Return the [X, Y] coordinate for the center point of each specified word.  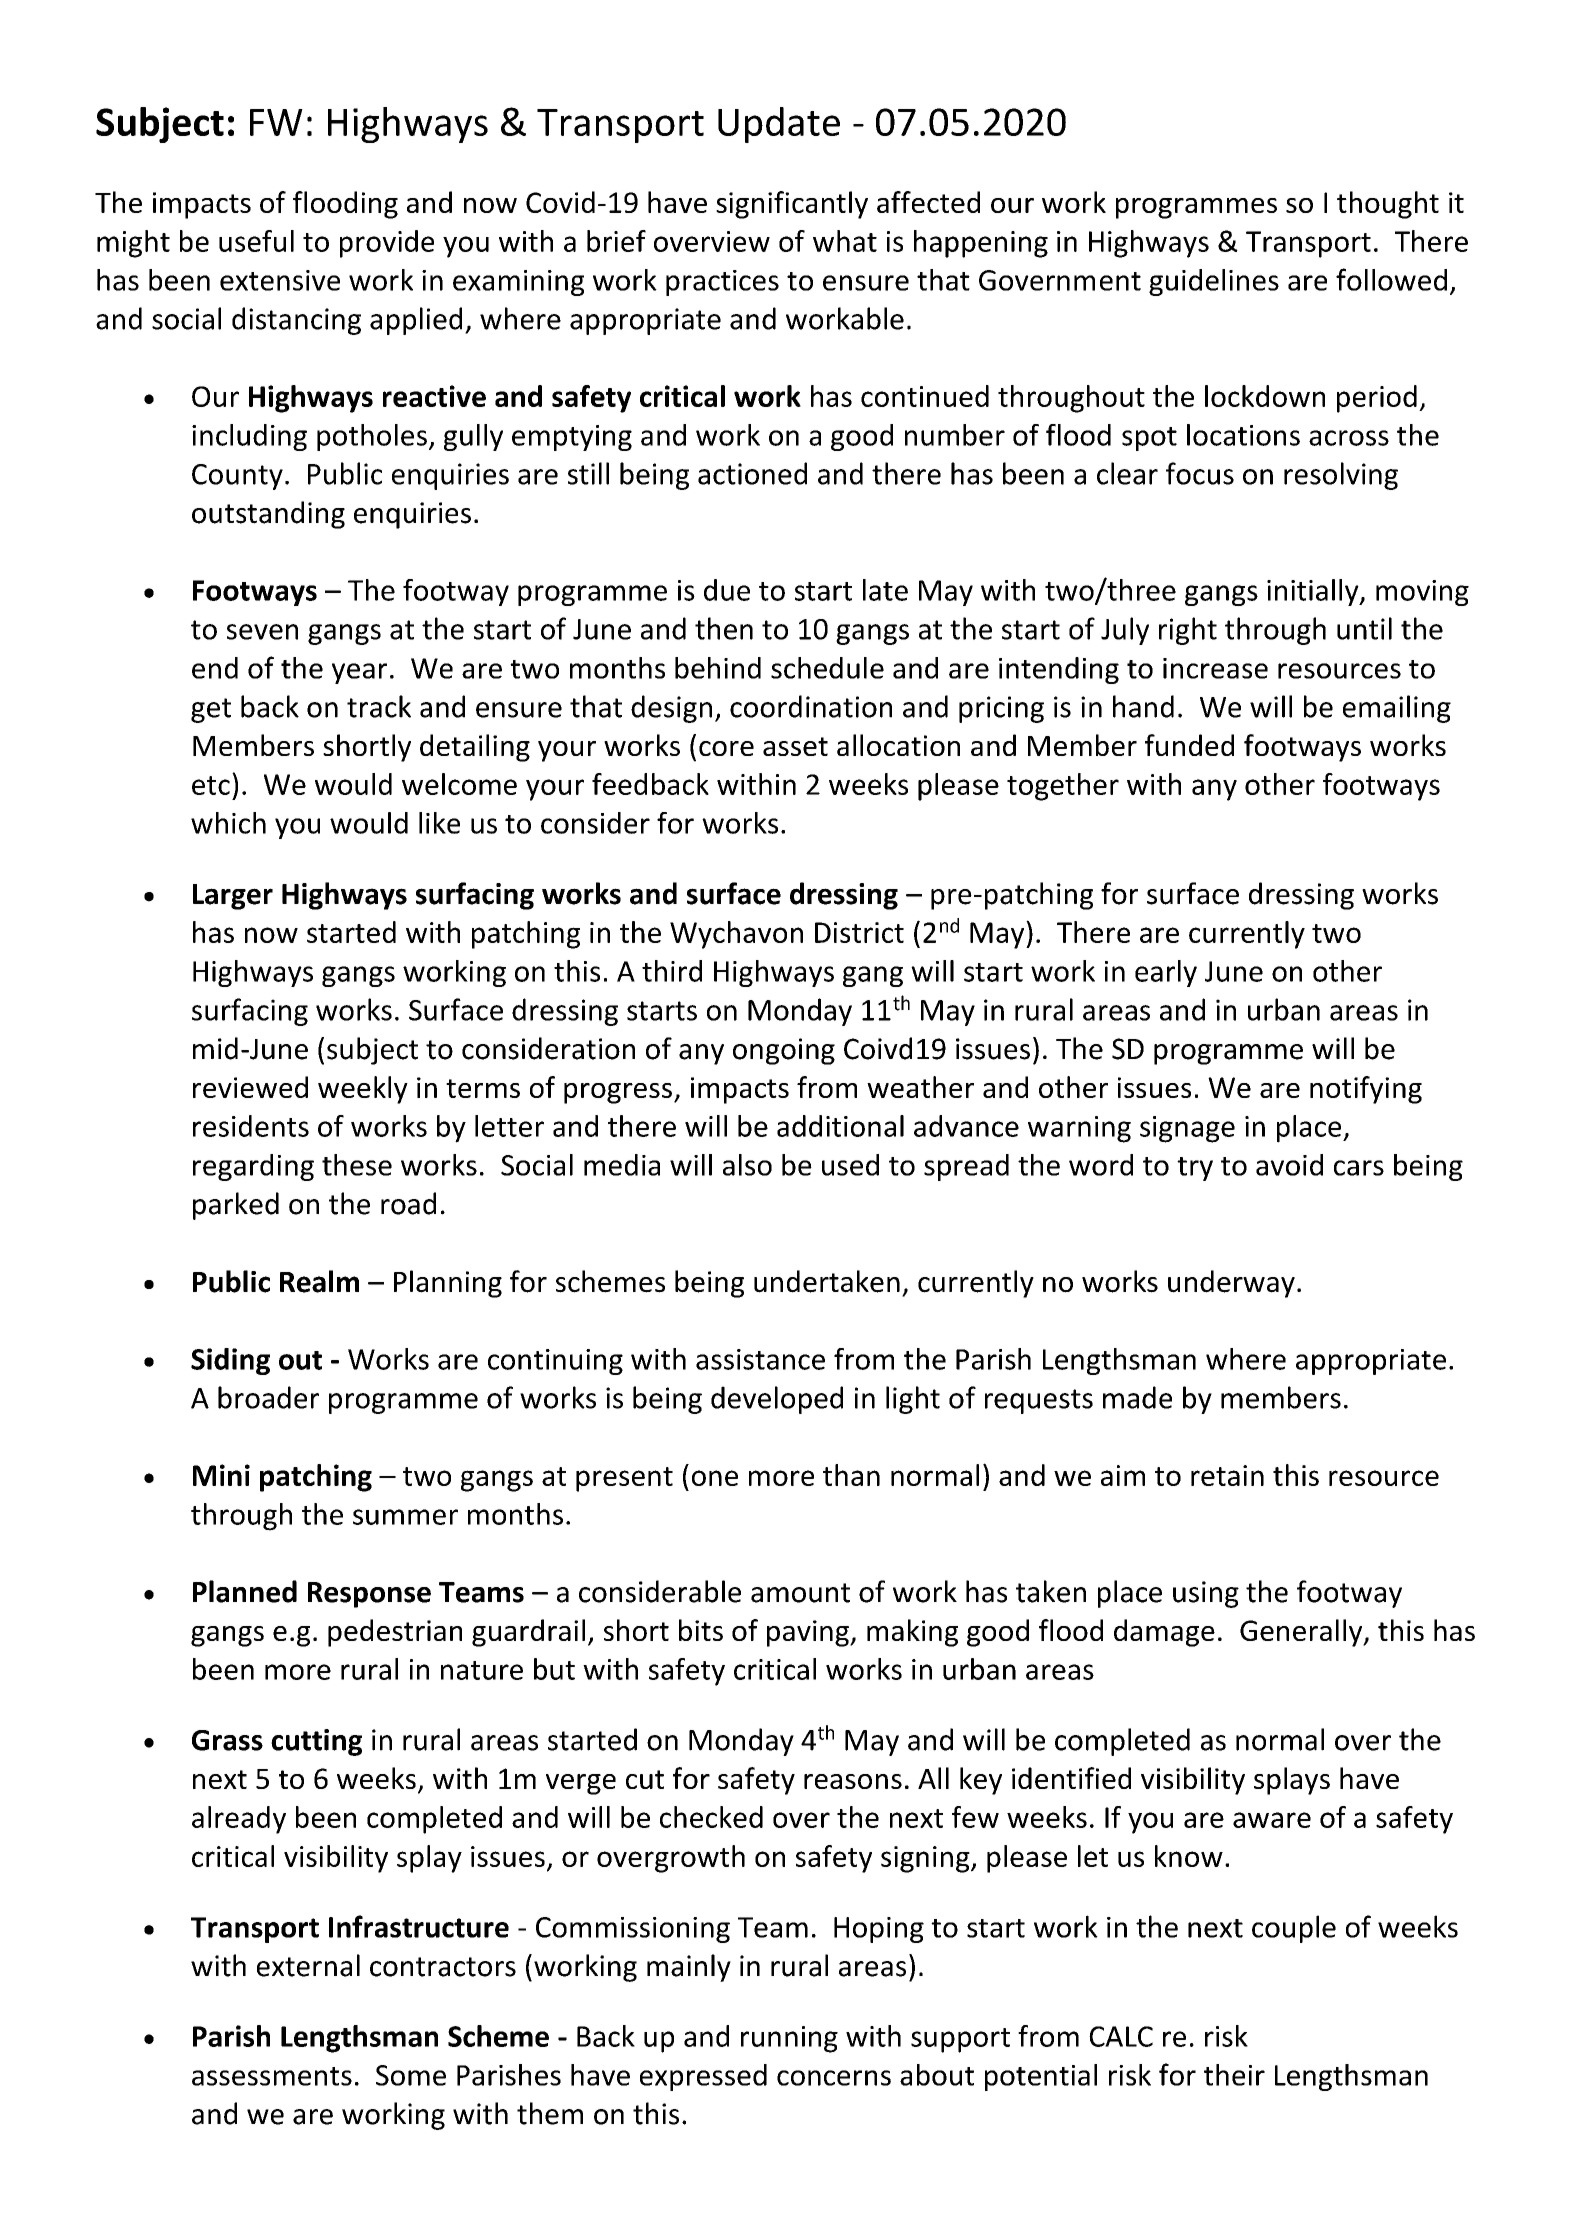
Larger [233, 897]
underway [1231, 1284]
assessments [272, 2076]
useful [256, 241]
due [727, 590]
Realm [319, 1281]
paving [809, 1633]
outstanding [268, 515]
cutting [316, 1742]
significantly [792, 205]
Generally [1302, 1633]
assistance [760, 1359]
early [1166, 973]
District [859, 932]
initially [1314, 592]
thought [1388, 205]
